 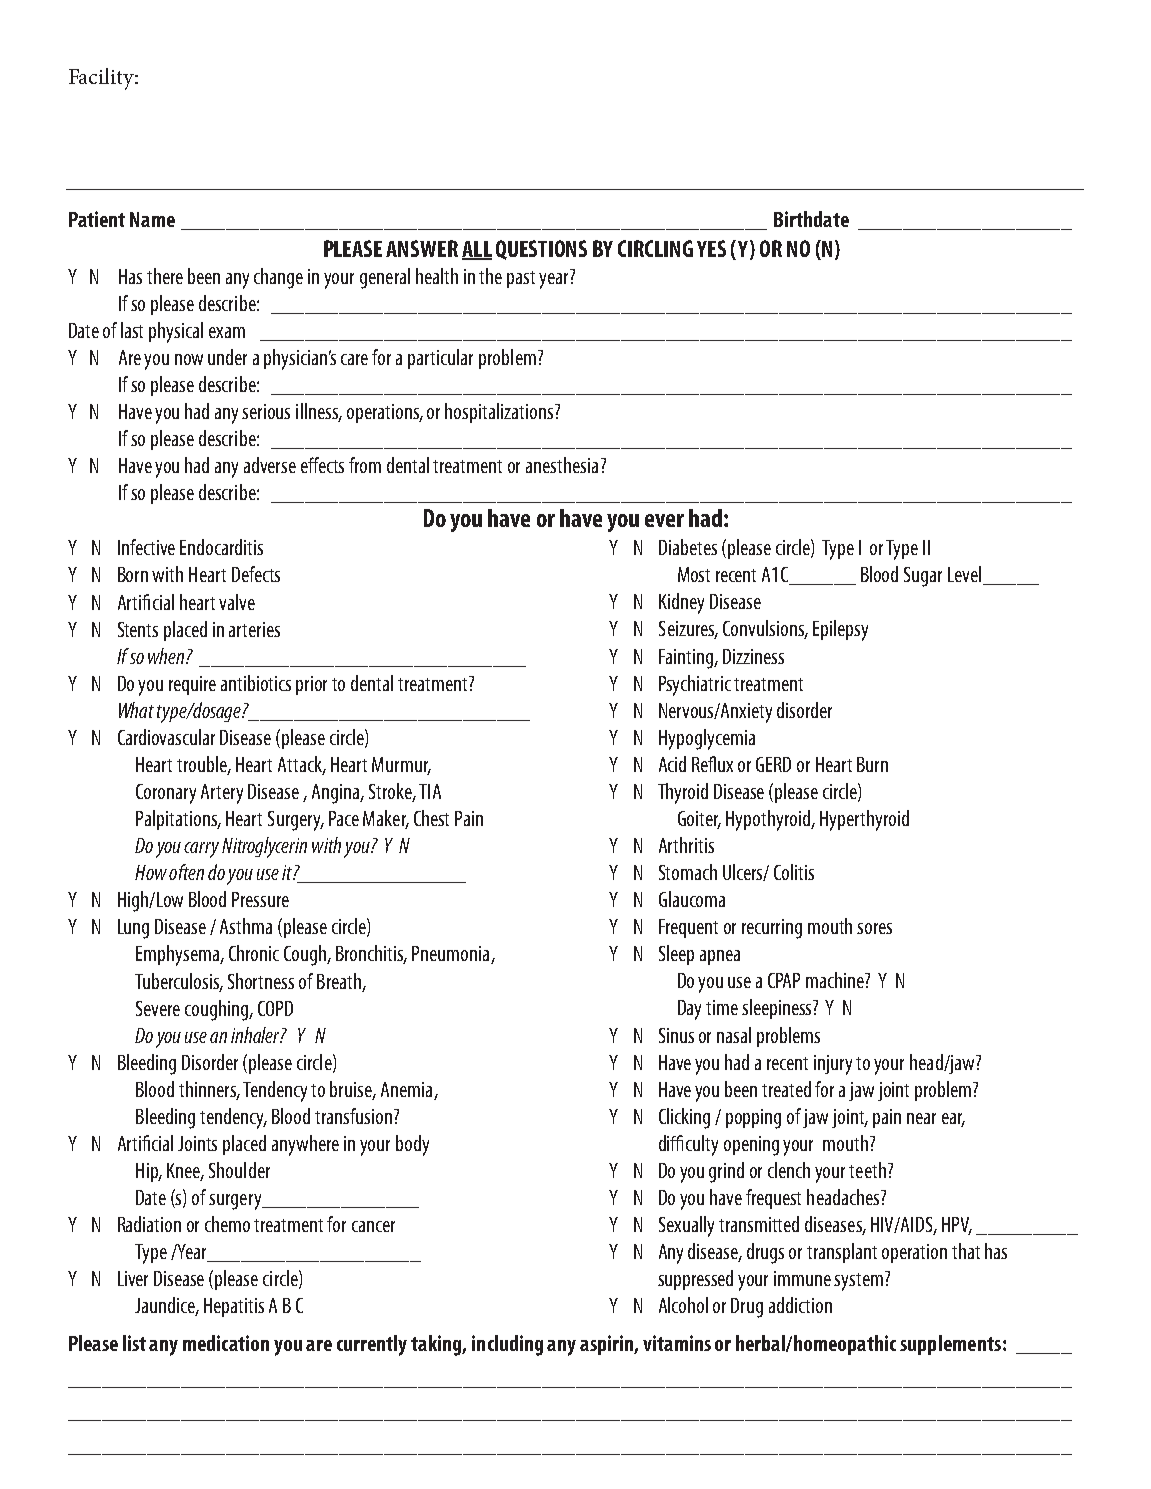 What do you see at coordinates (507, 1345) in the image?
I see `including` at bounding box center [507, 1345].
